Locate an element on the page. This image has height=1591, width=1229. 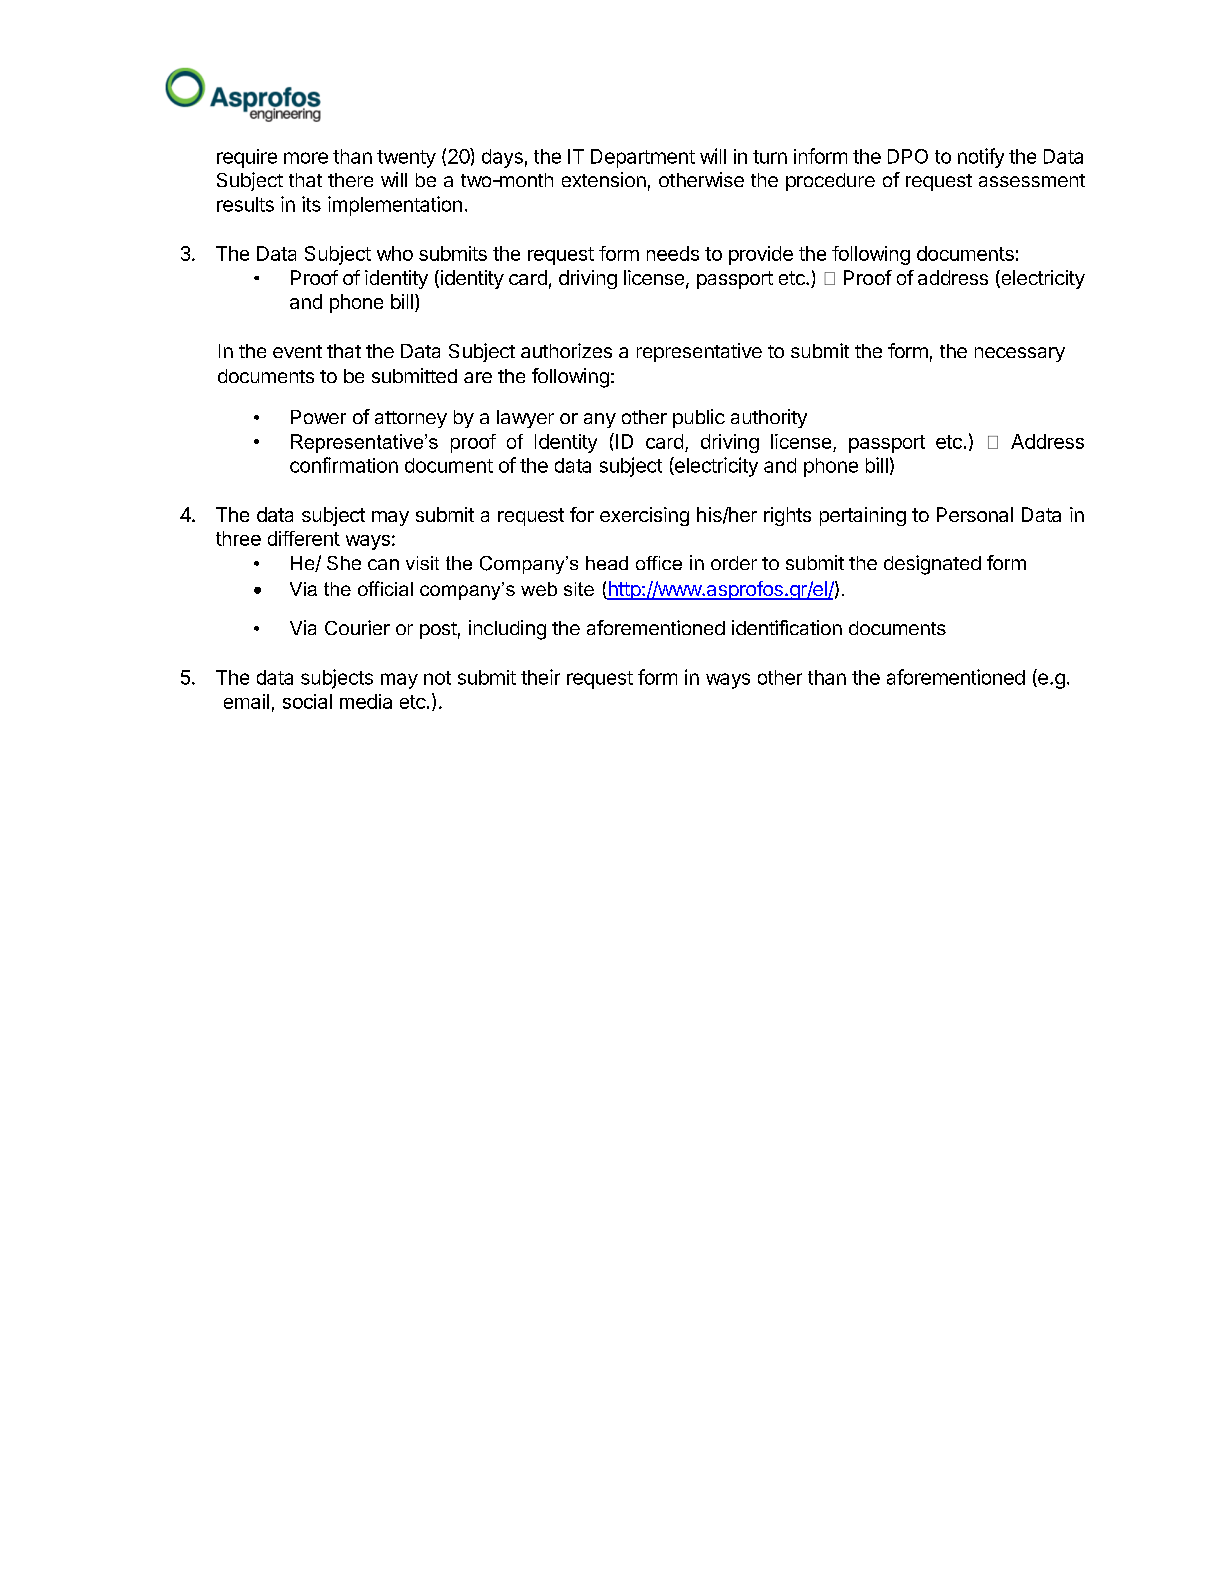
necessary is located at coordinates (1020, 354).
